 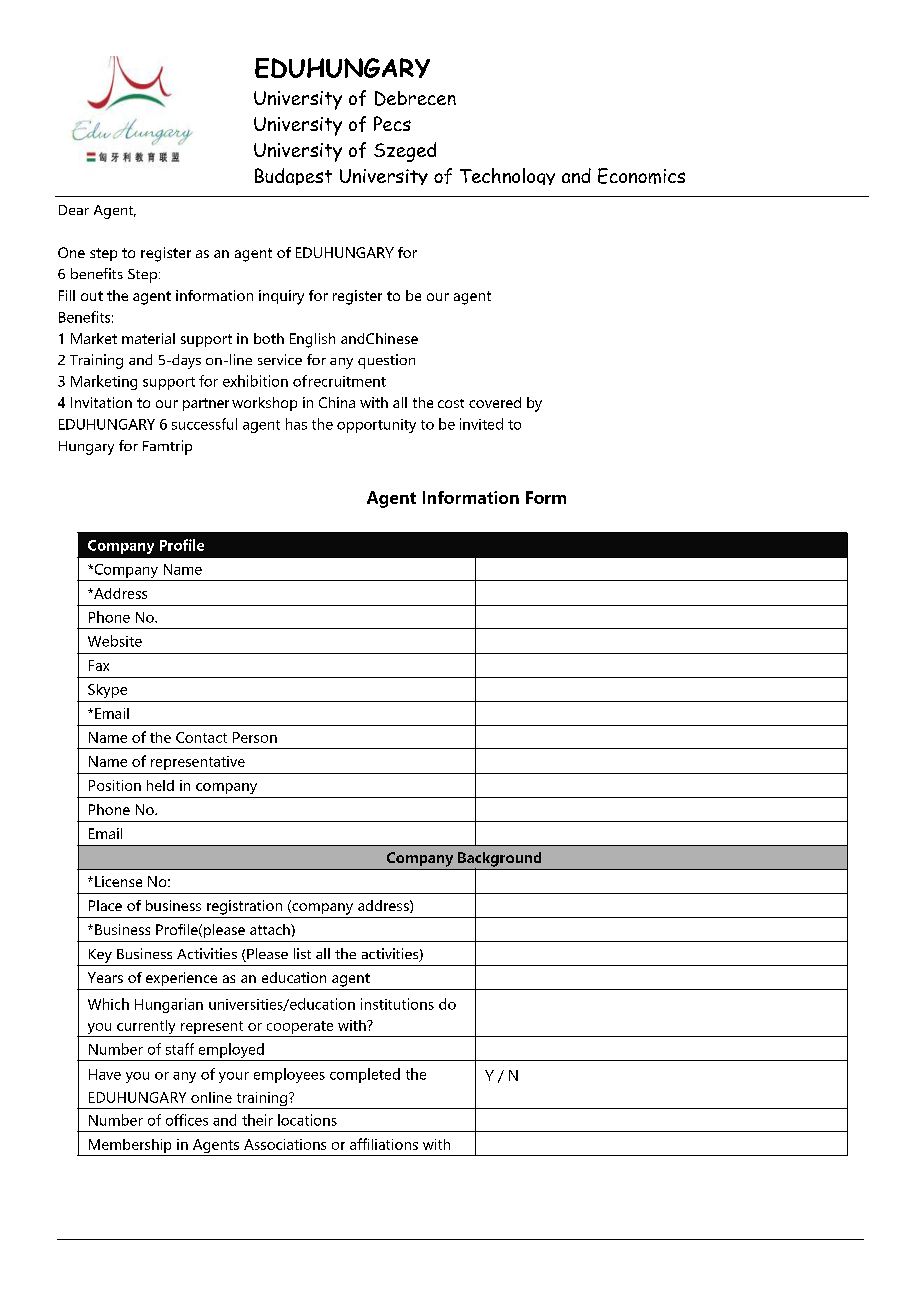 I want to click on License, so click(x=118, y=881).
